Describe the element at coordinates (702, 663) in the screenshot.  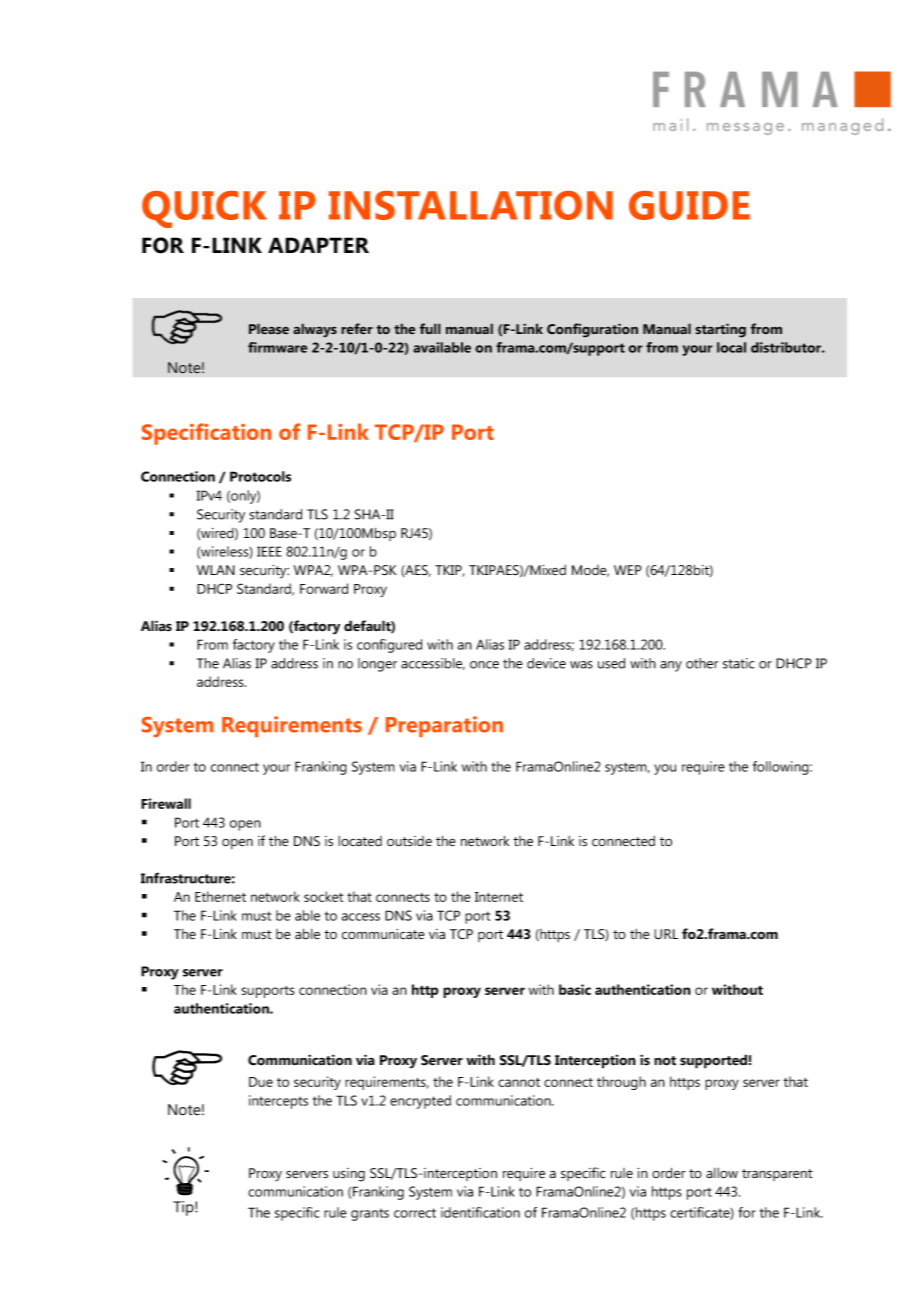
I see `other` at that location.
